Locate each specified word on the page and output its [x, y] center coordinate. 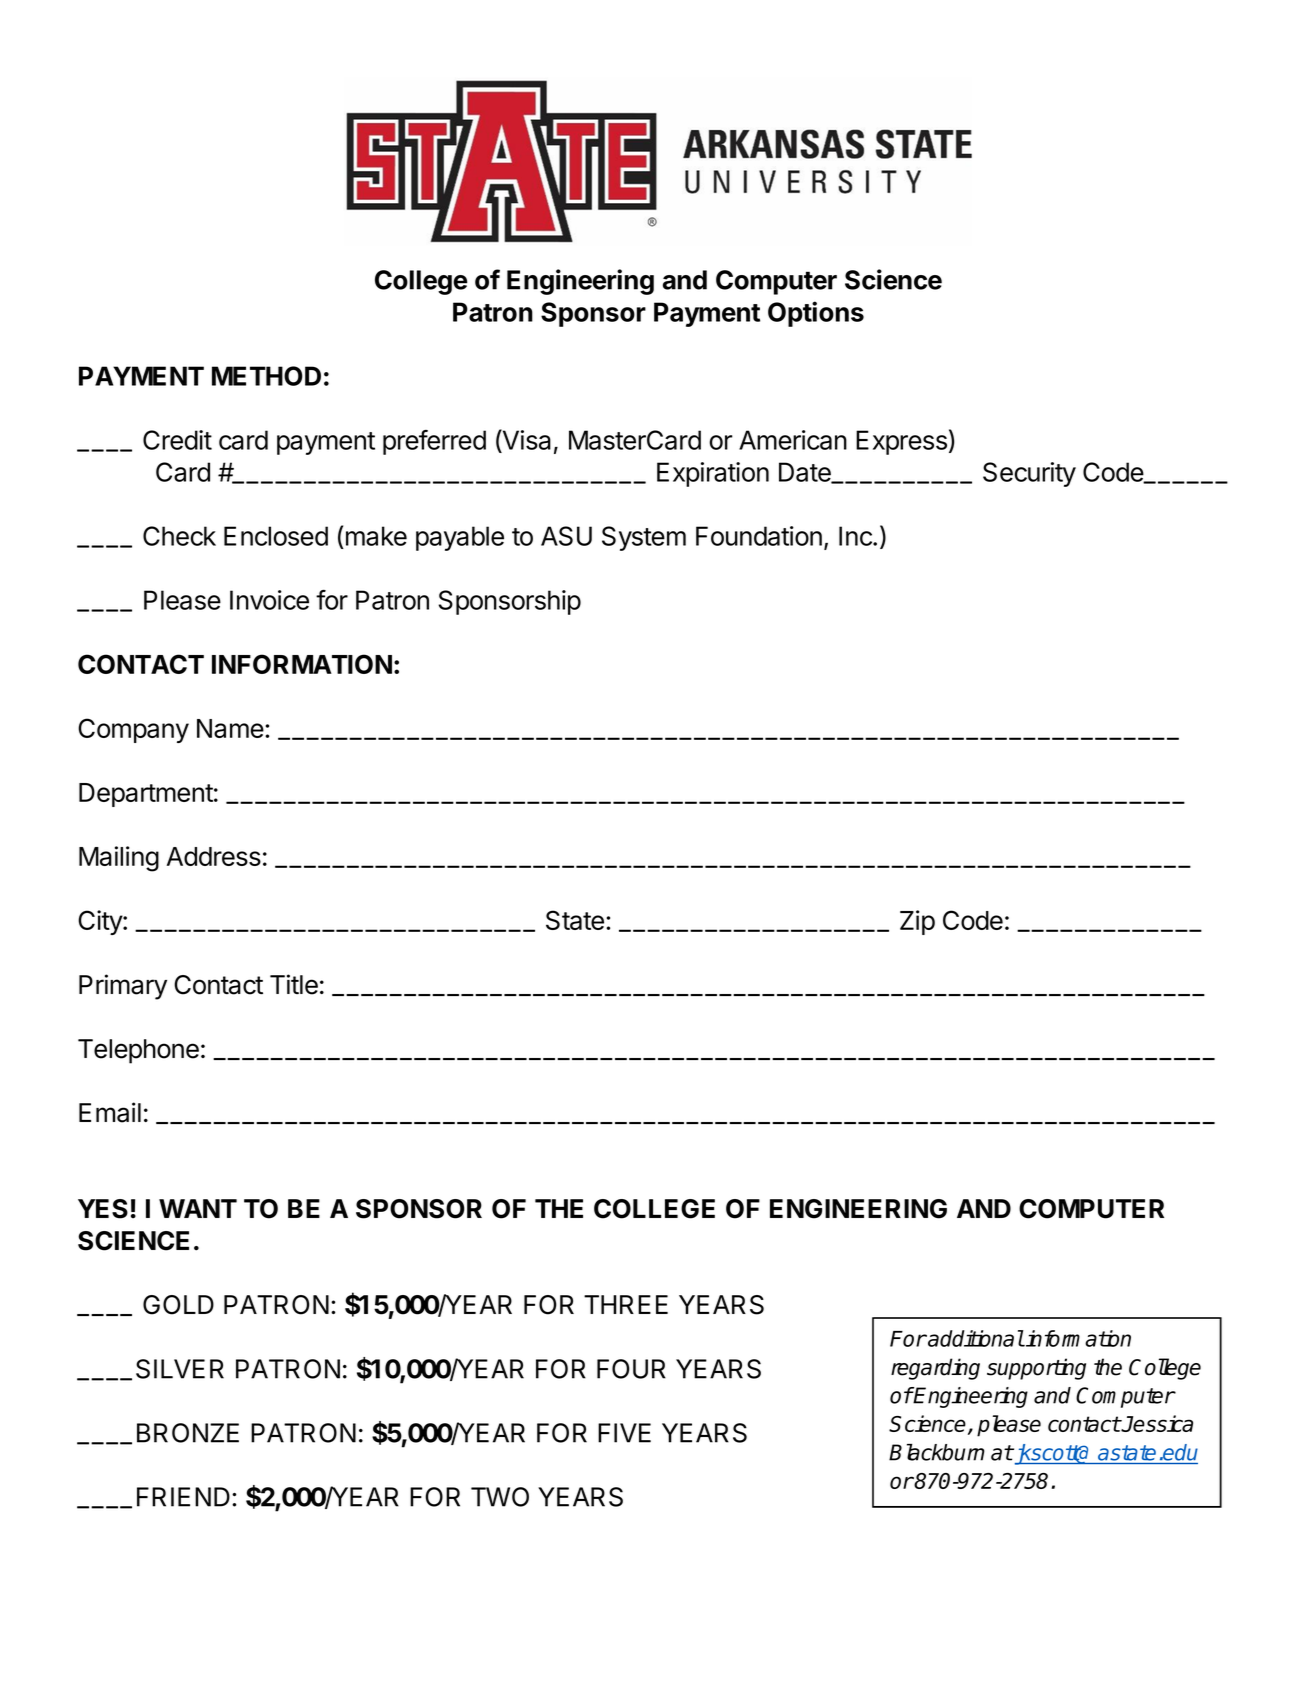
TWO [500, 1497]
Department [146, 795]
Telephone [138, 1051]
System [644, 538]
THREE [626, 1304]
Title [294, 984]
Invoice [269, 600]
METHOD [266, 376]
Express [901, 442]
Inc [856, 536]
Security [1029, 474]
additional [975, 1338]
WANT [198, 1208]
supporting [1036, 1369]
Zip [917, 922]
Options [816, 314]
